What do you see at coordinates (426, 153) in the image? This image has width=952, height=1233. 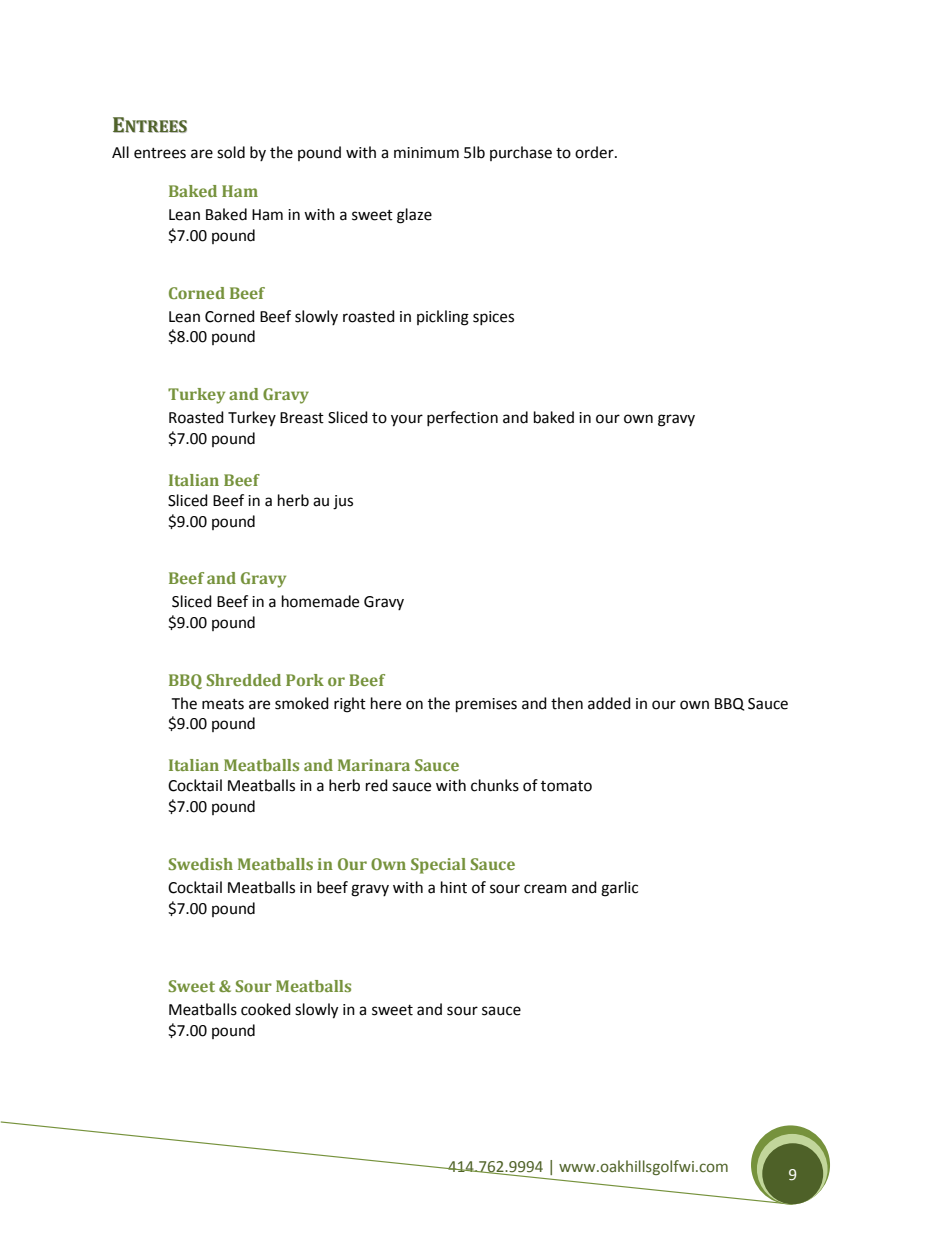 I see `minimum` at bounding box center [426, 153].
